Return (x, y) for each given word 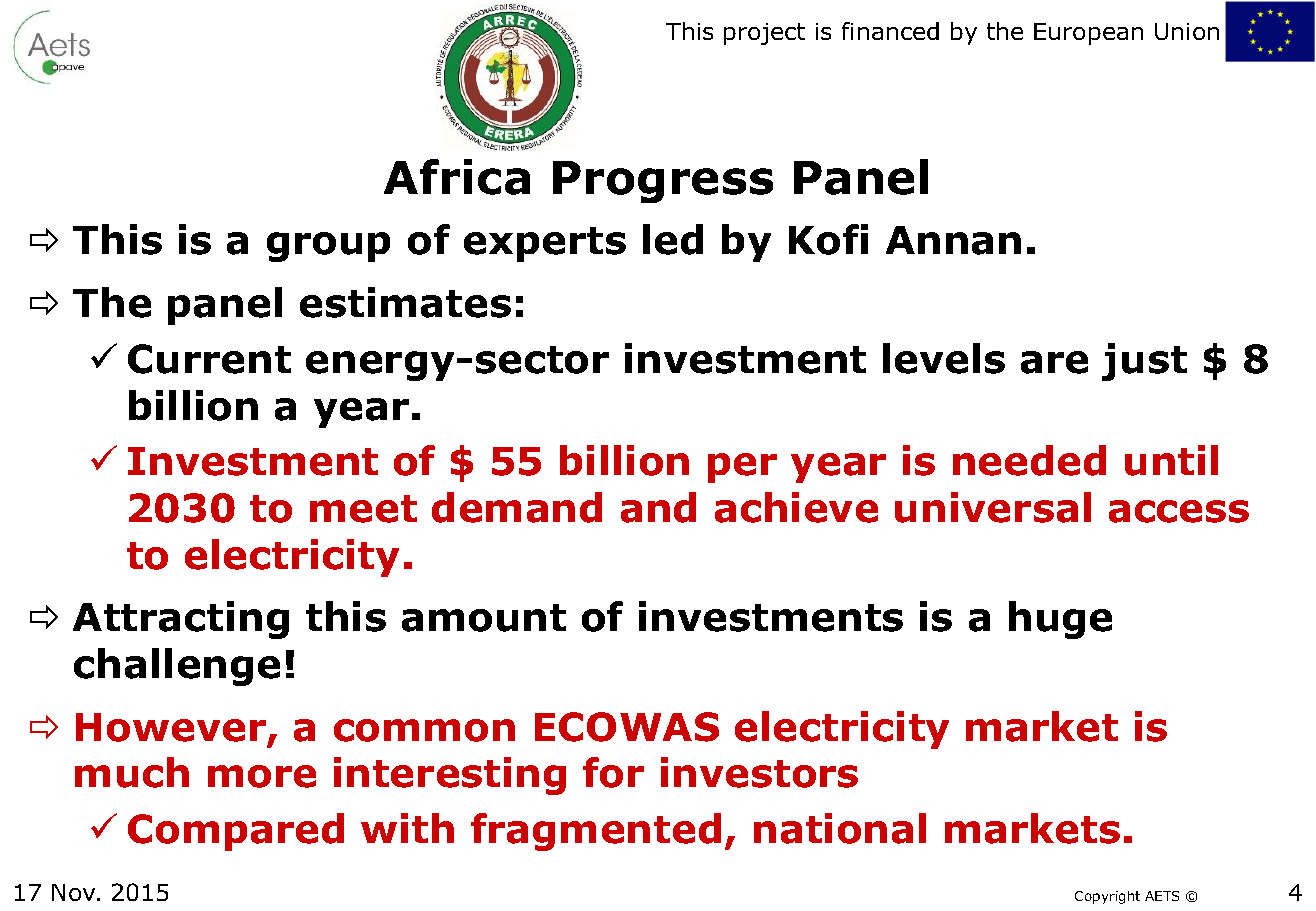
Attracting (181, 620)
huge (1060, 620)
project (764, 34)
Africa (457, 177)
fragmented (596, 832)
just (1144, 362)
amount (484, 618)
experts (545, 244)
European (1088, 34)
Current (209, 359)
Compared (236, 832)
